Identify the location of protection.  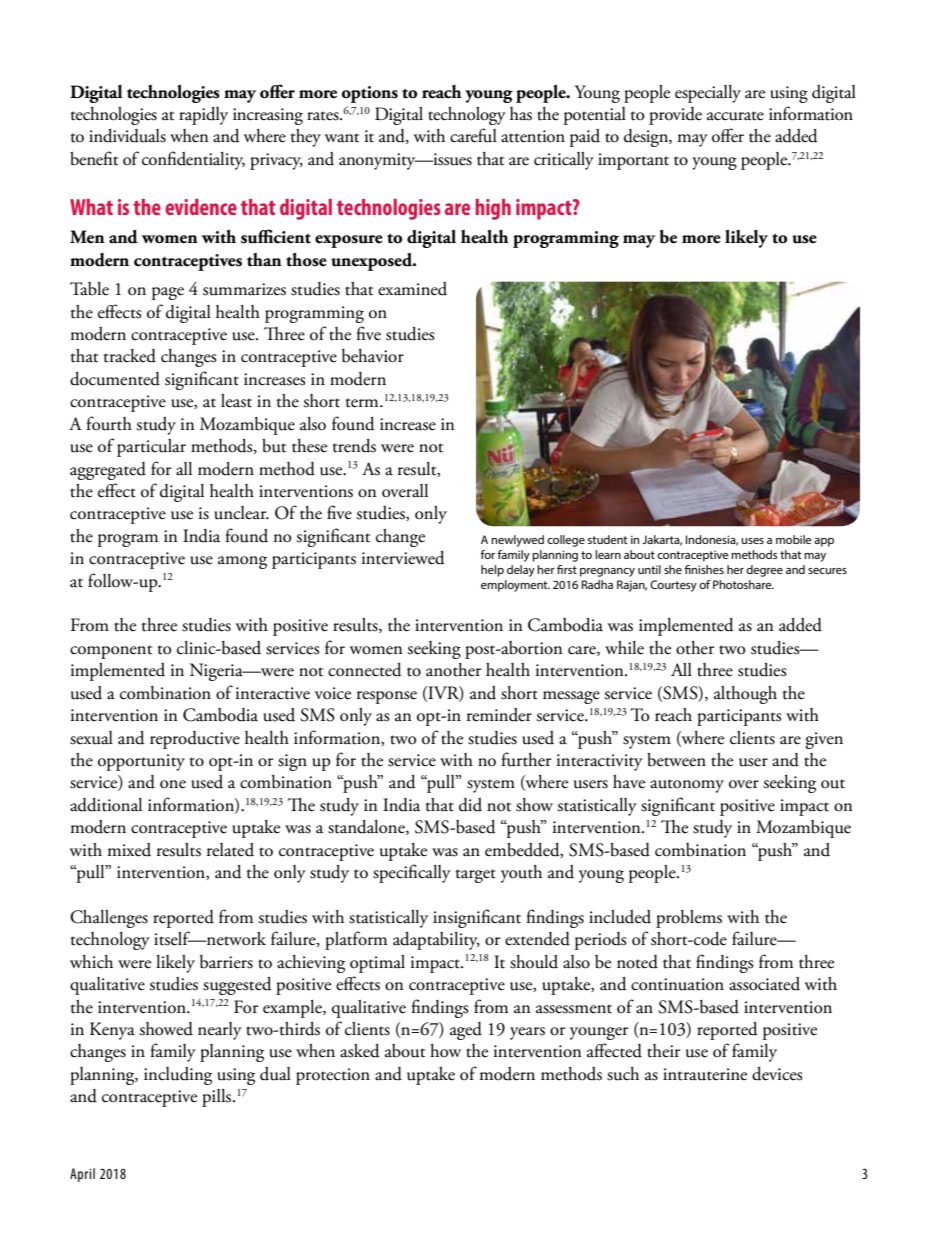
(333, 1076).
